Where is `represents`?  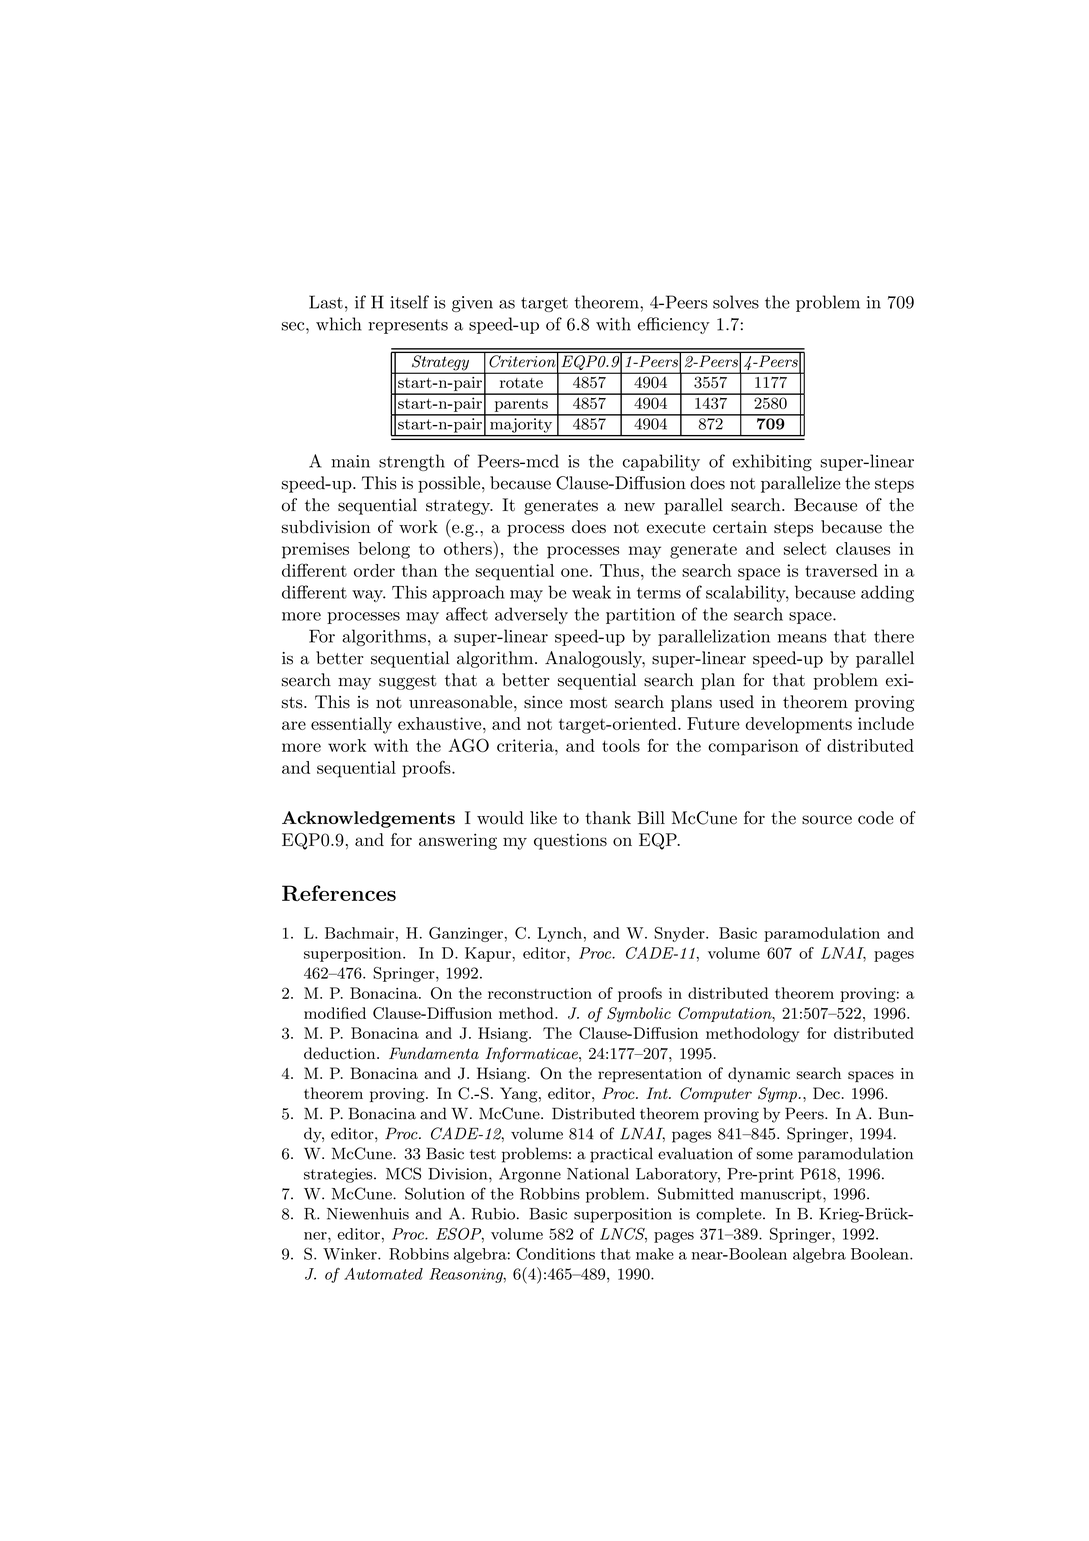 represents is located at coordinates (408, 326).
